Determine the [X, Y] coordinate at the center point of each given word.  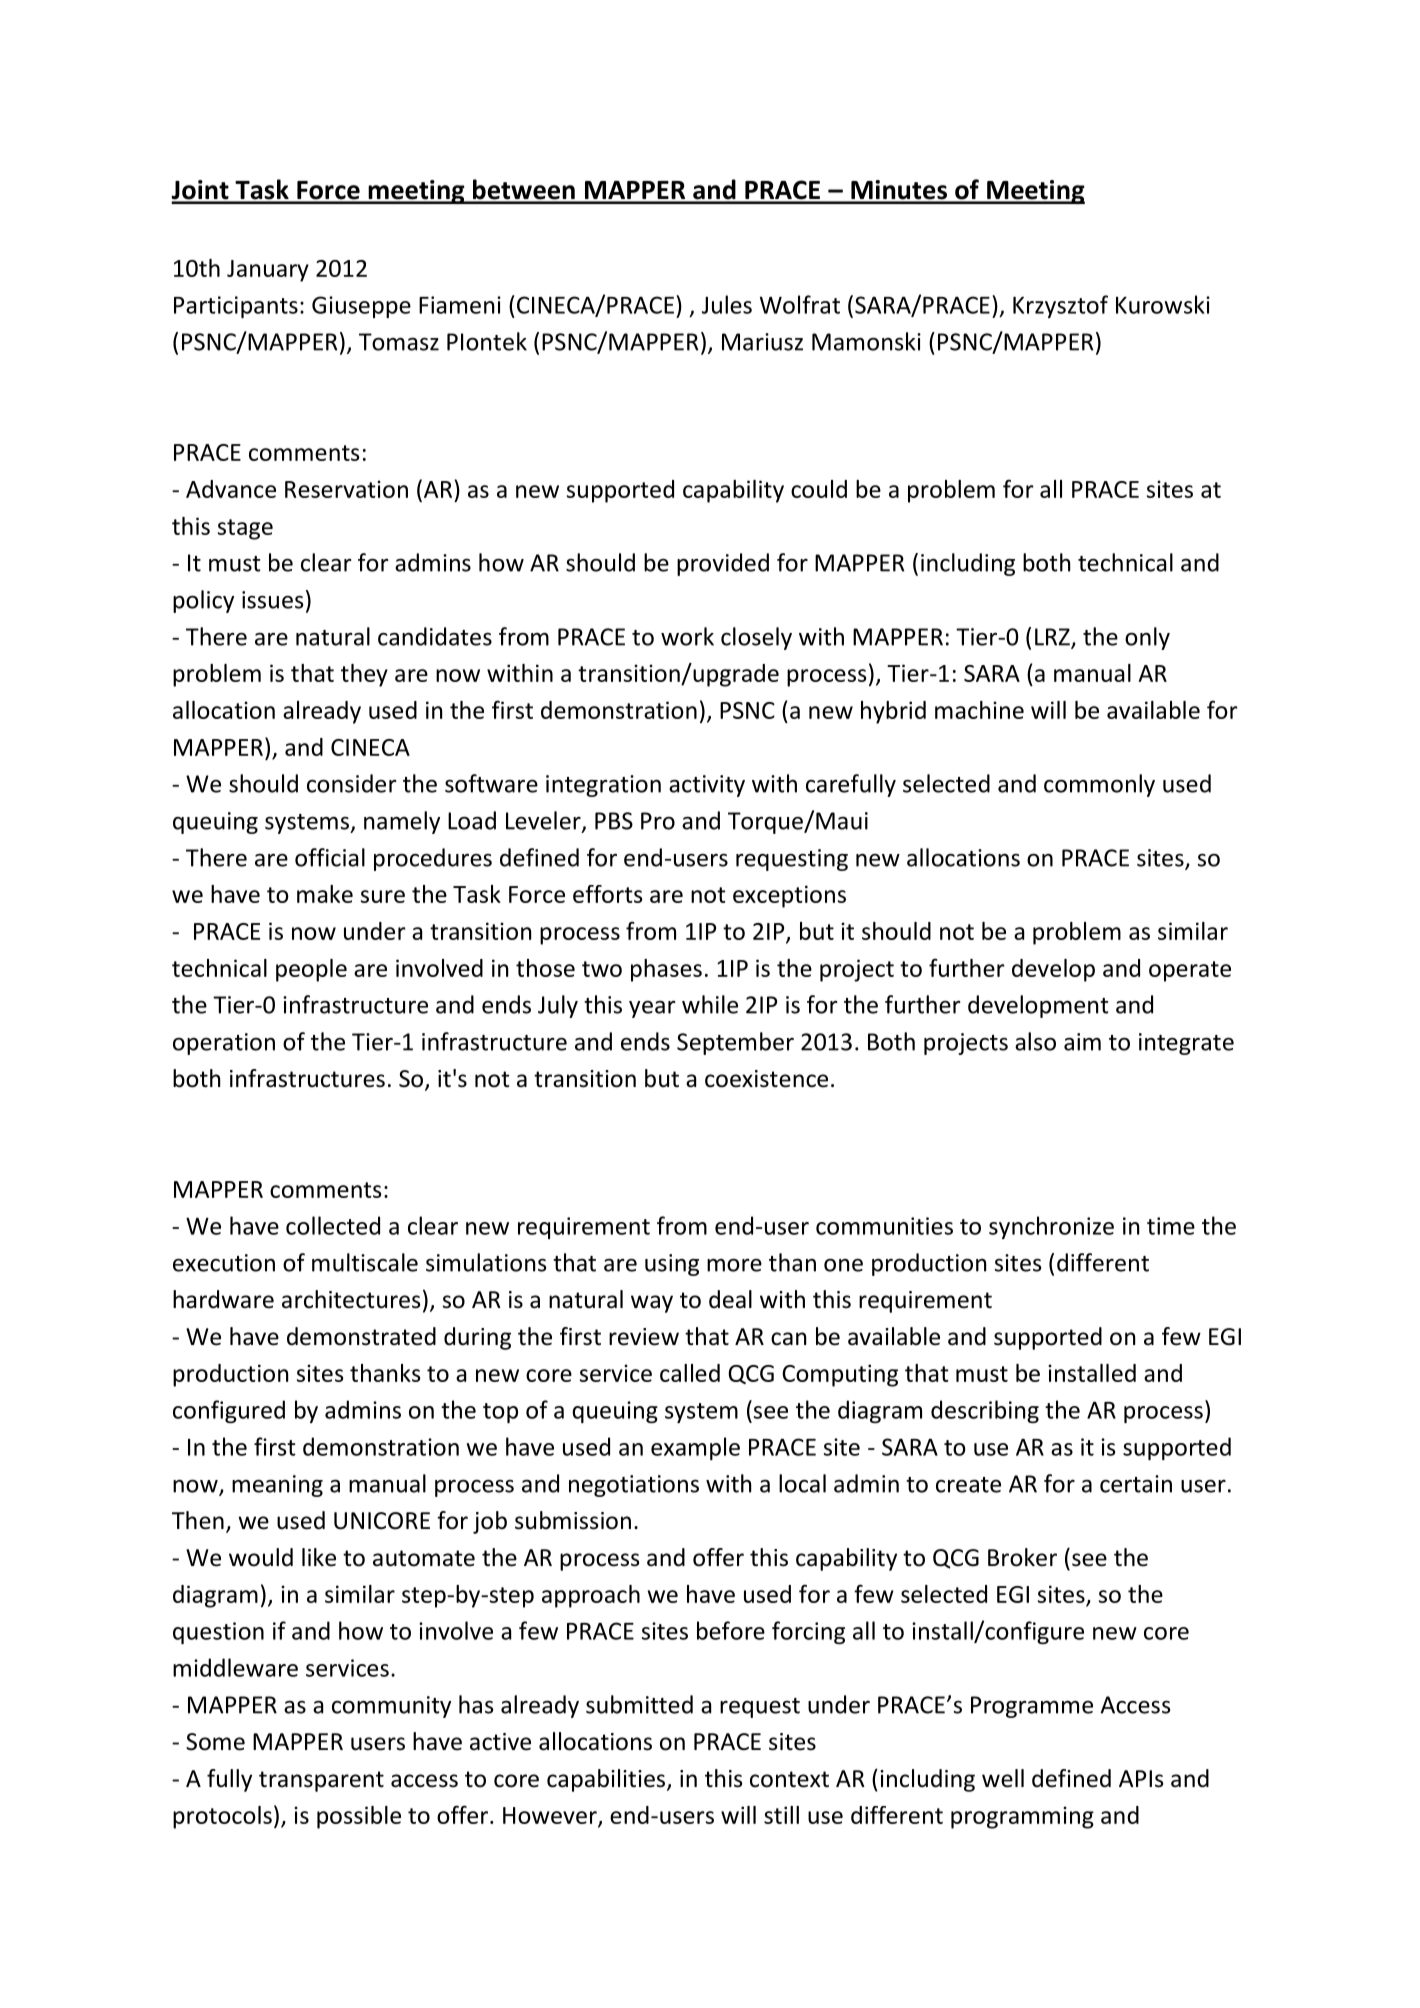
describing [985, 1411]
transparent [321, 1781]
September [735, 1043]
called [690, 1373]
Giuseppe [361, 307]
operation [224, 1044]
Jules [727, 304]
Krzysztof [1060, 306]
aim [1082, 1042]
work [687, 636]
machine [979, 710]
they [364, 675]
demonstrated [361, 1336]
